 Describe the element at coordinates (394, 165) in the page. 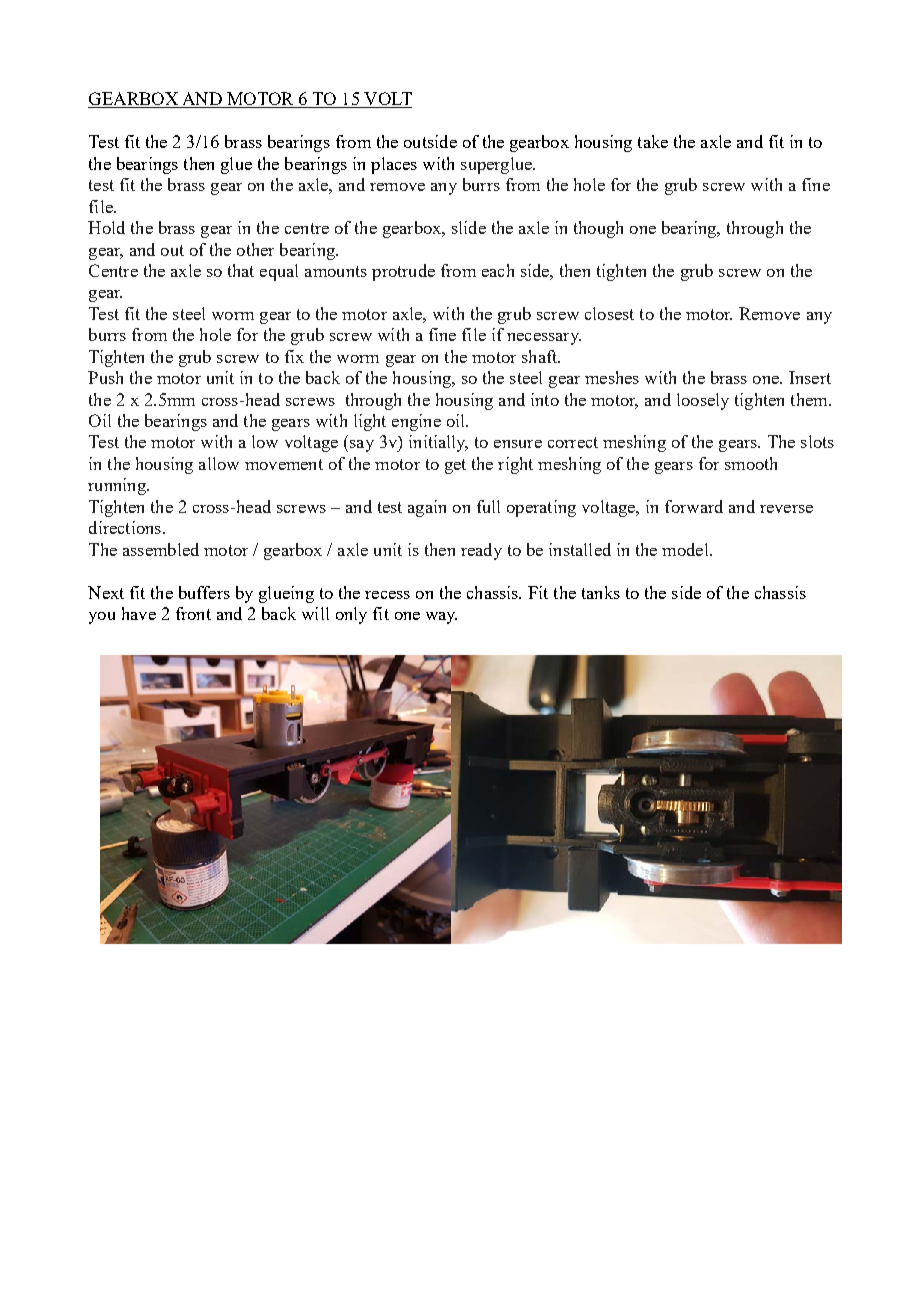

I see `places` at that location.
